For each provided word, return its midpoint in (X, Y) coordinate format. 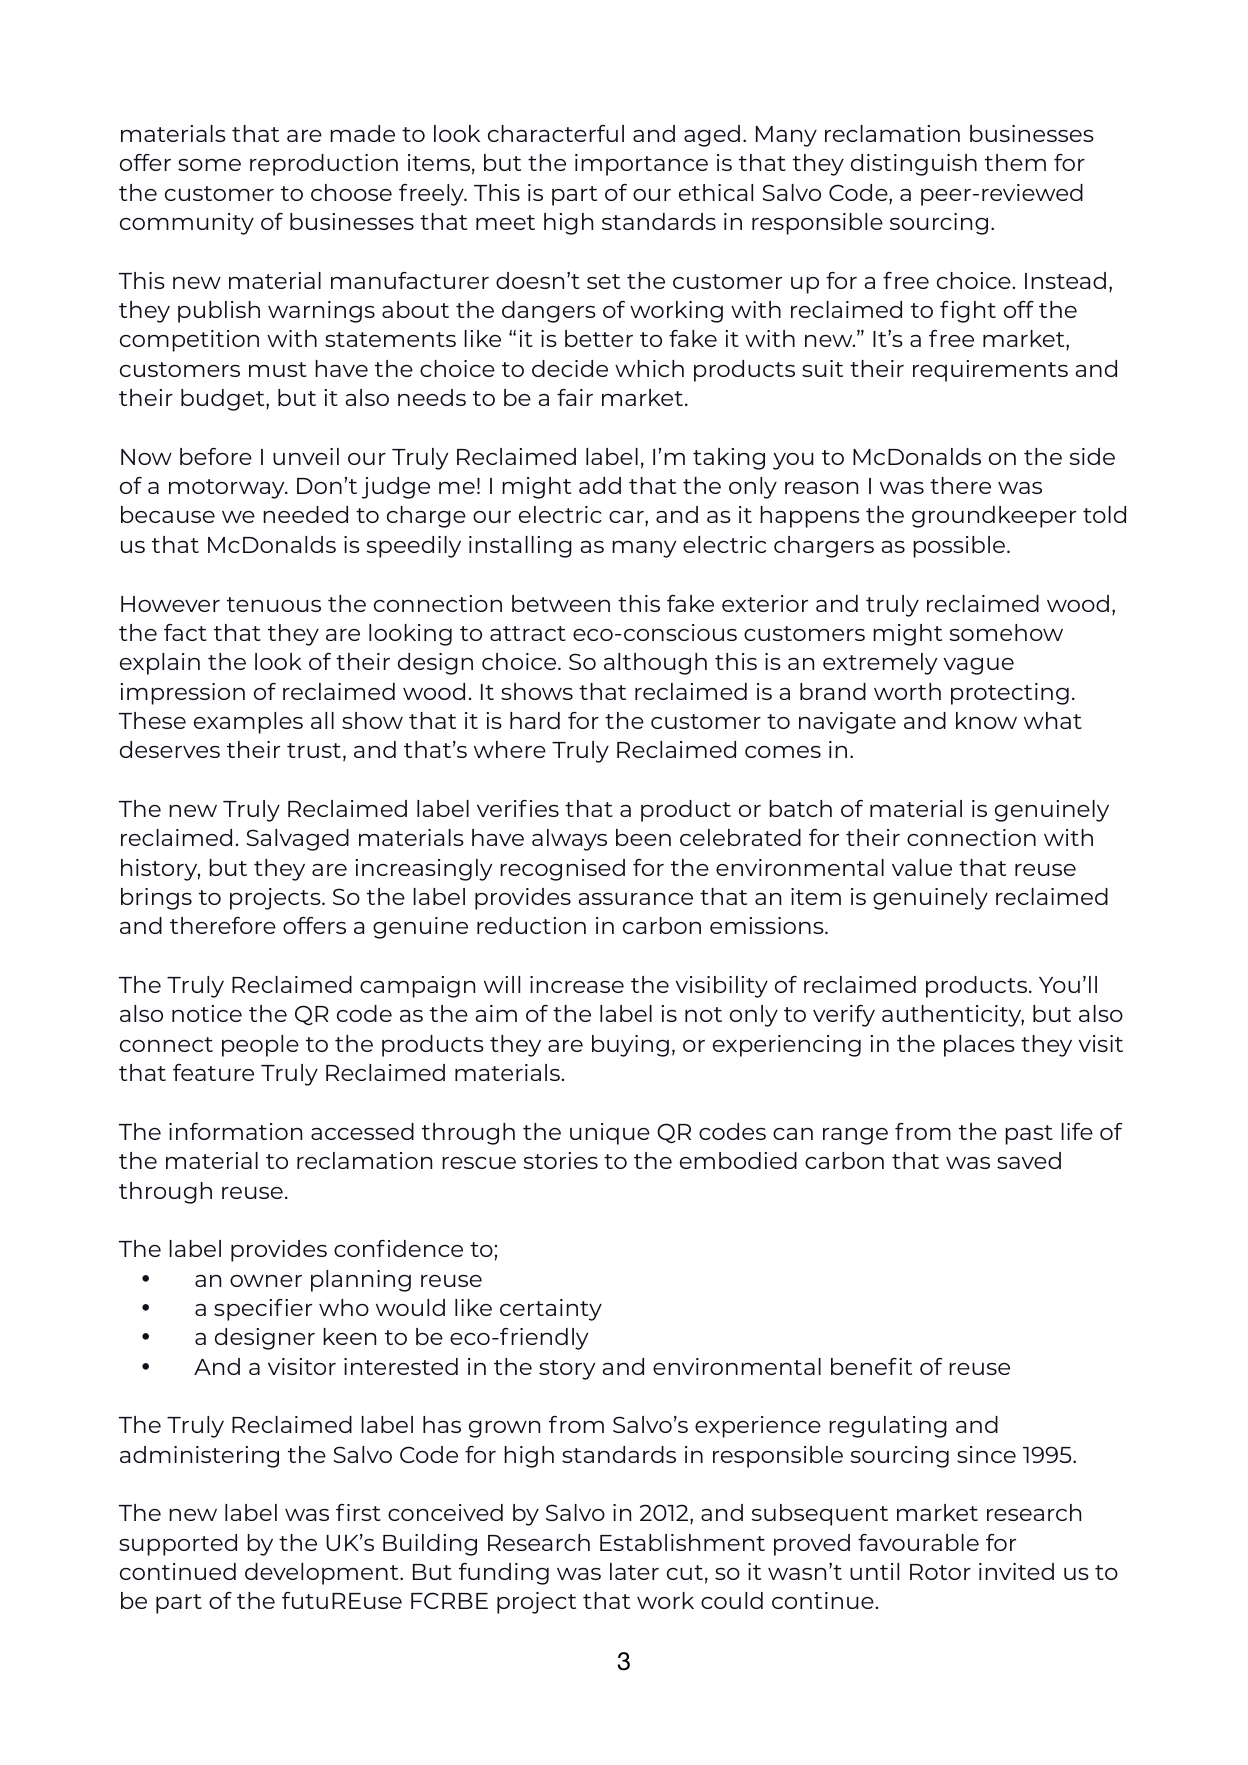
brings (156, 899)
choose (351, 192)
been (643, 837)
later (634, 1571)
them (1015, 162)
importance (641, 165)
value (922, 867)
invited (1016, 1571)
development (323, 1574)
